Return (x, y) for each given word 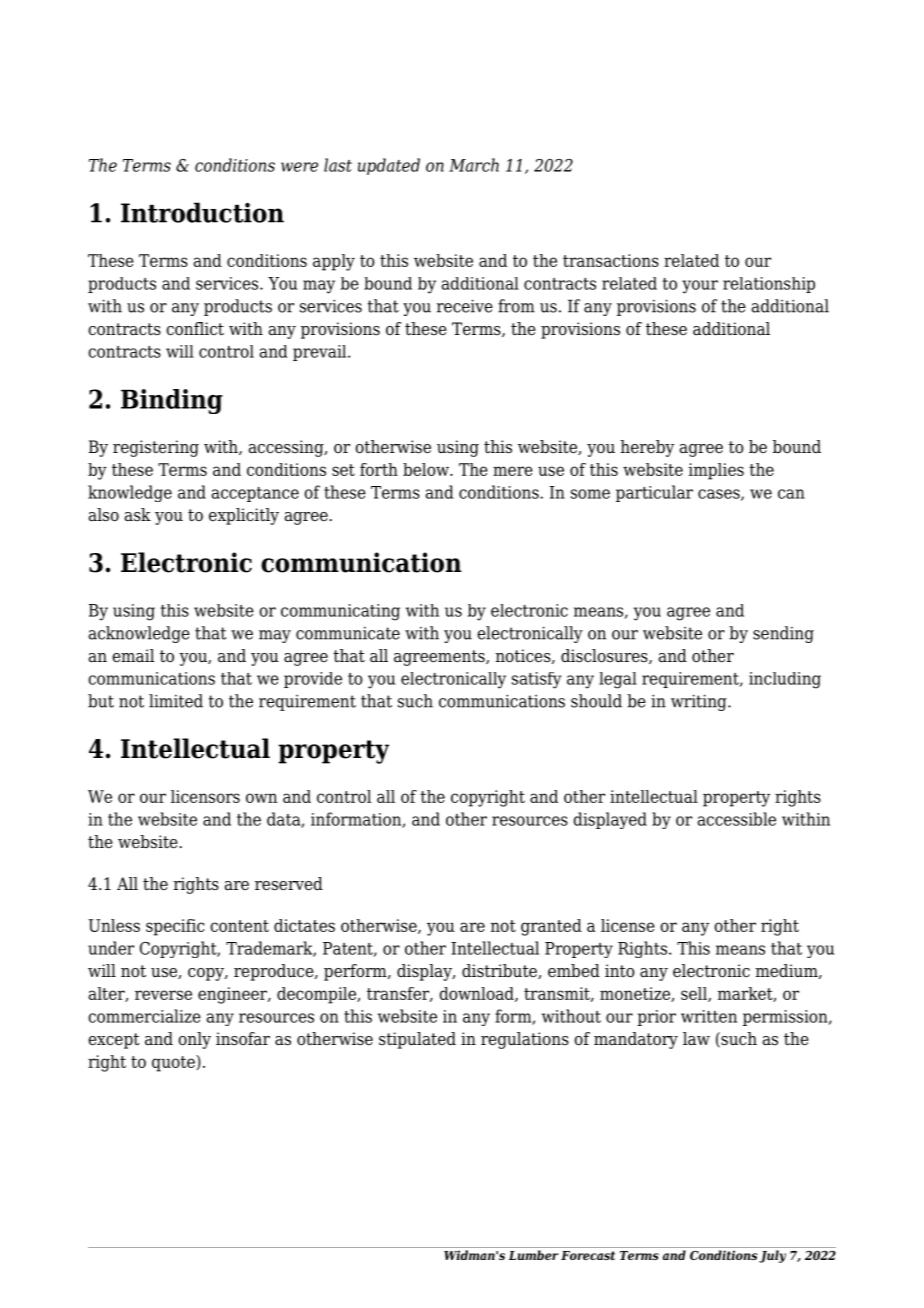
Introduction (202, 212)
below (427, 469)
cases (720, 495)
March (474, 165)
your (700, 287)
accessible (737, 819)
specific (175, 927)
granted (551, 927)
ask (138, 515)
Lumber (533, 1255)
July (772, 1256)
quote (174, 1063)
